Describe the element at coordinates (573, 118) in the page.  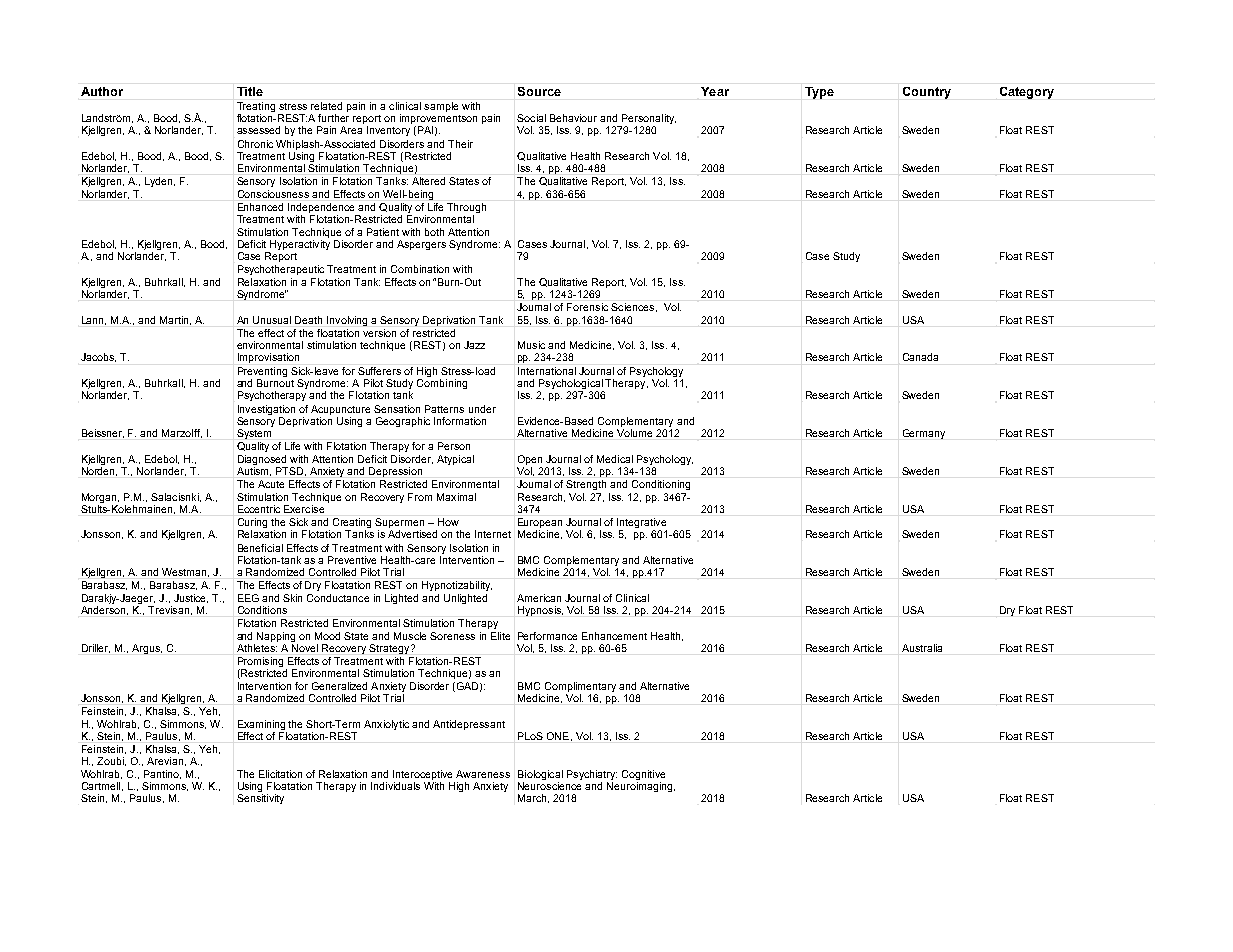
I see `Behaviour` at that location.
